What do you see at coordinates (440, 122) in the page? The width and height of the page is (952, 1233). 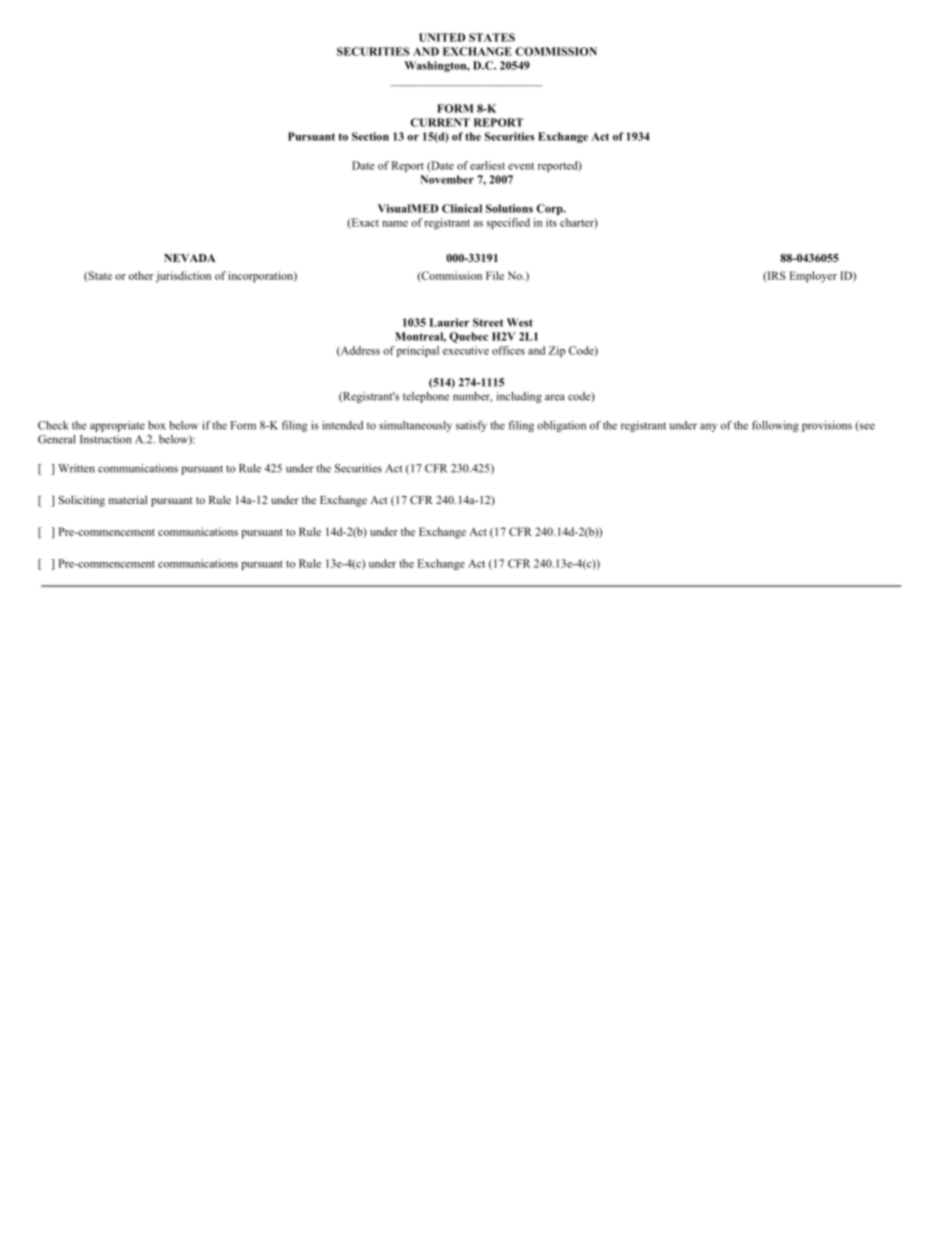 I see `CURRENT` at bounding box center [440, 122].
